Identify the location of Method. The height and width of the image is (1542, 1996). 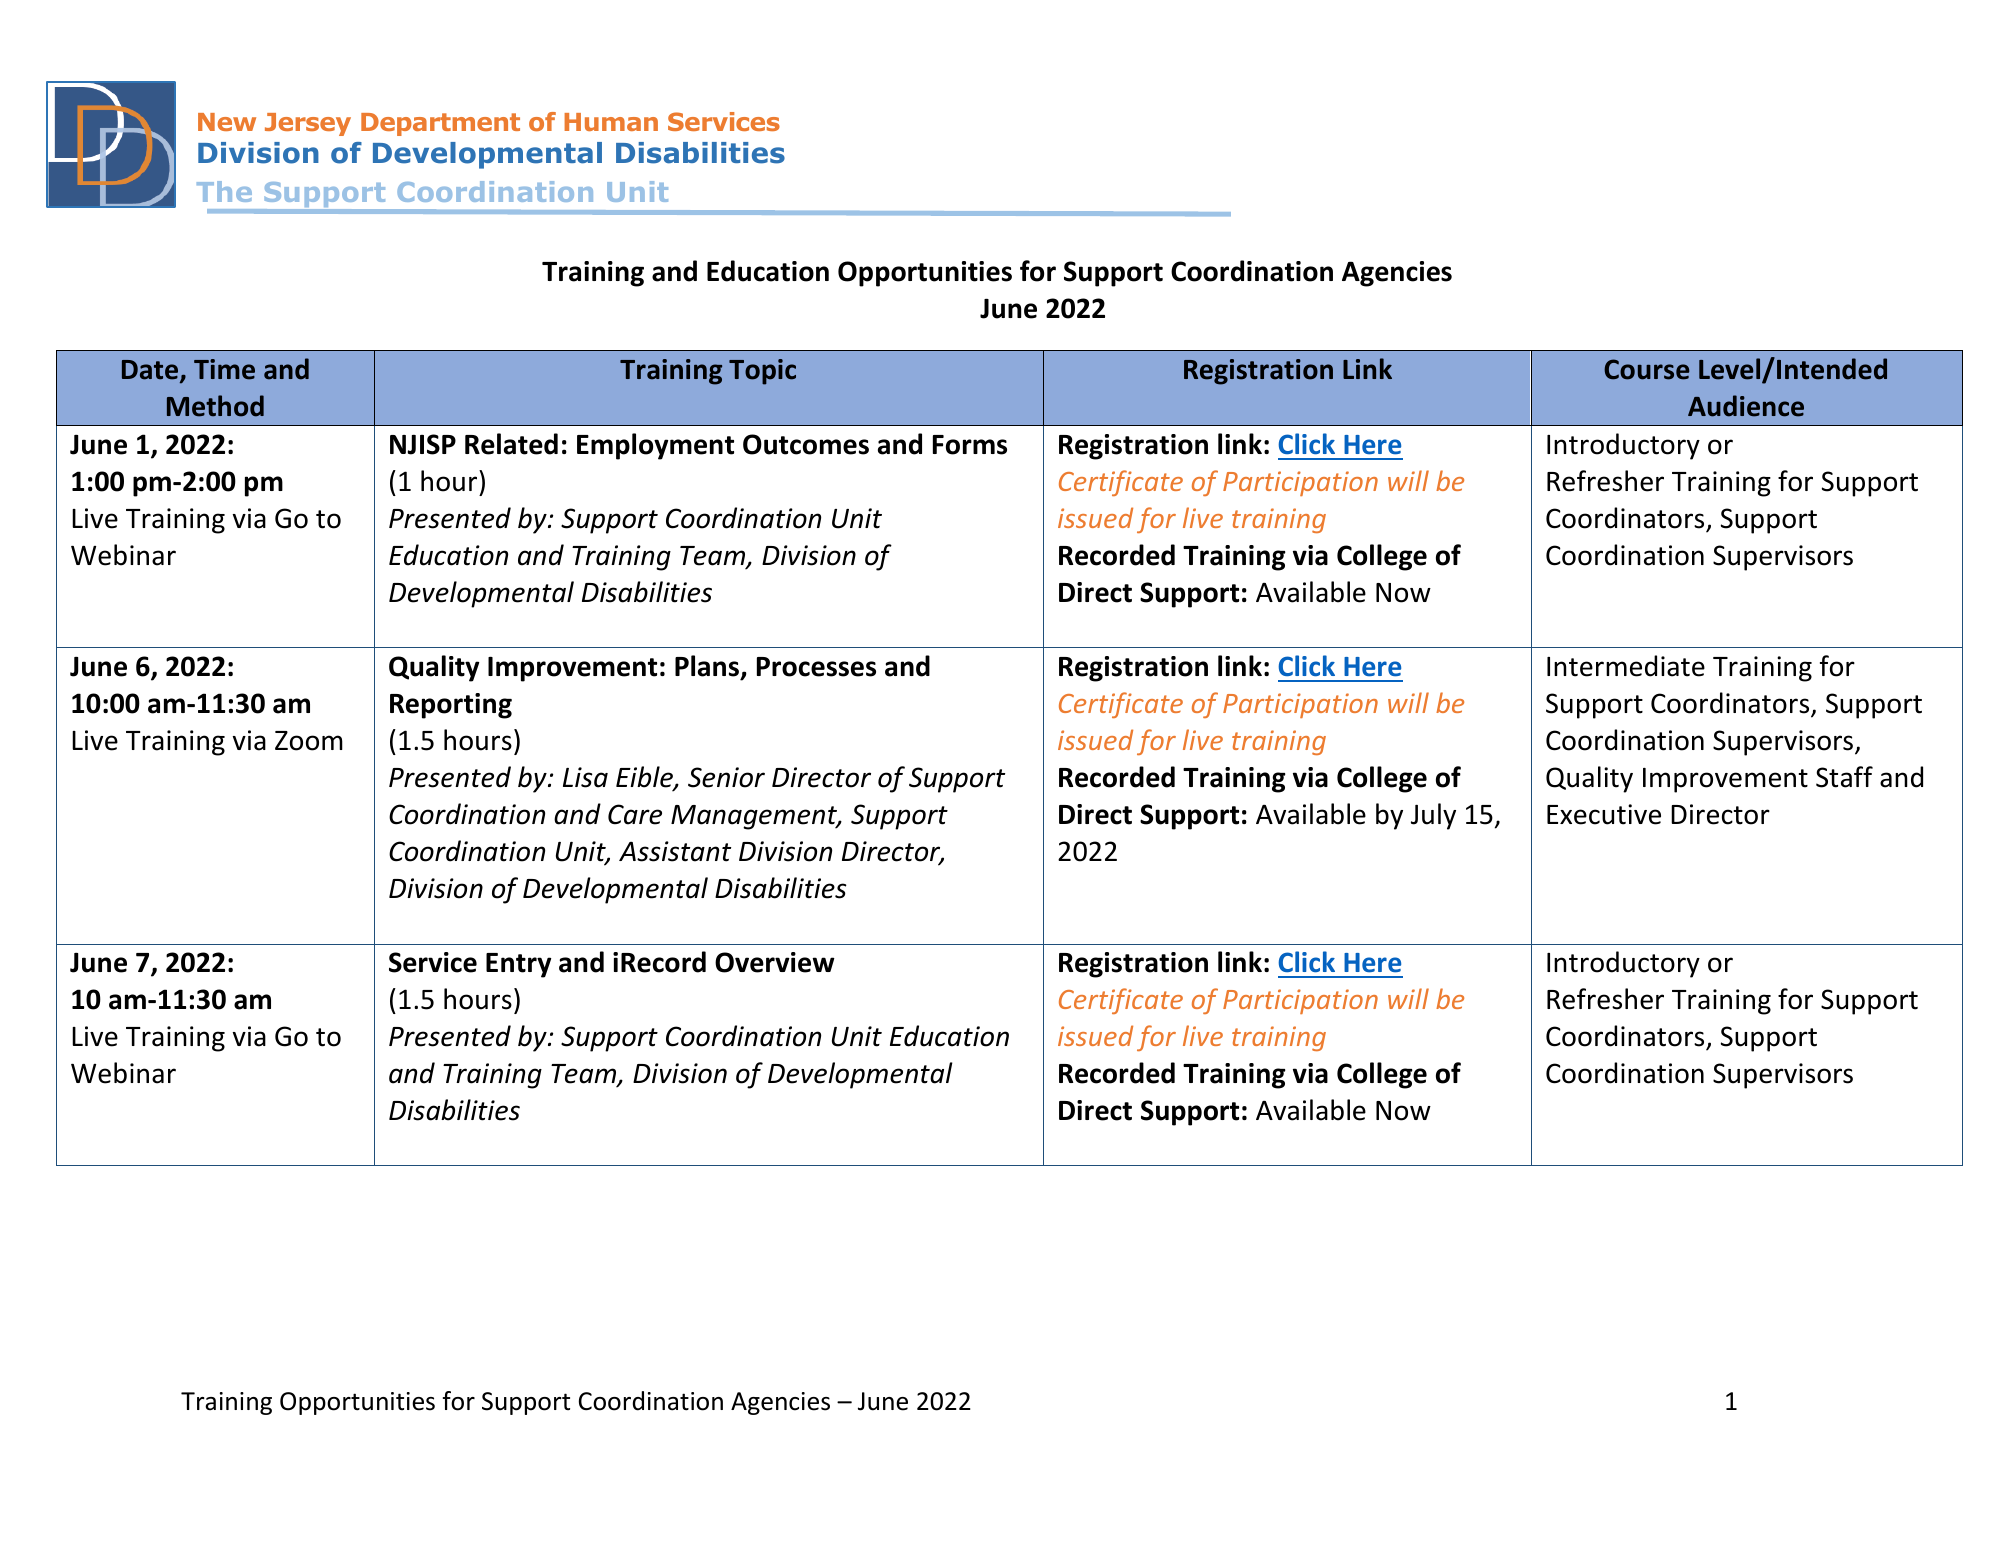
(215, 406).
